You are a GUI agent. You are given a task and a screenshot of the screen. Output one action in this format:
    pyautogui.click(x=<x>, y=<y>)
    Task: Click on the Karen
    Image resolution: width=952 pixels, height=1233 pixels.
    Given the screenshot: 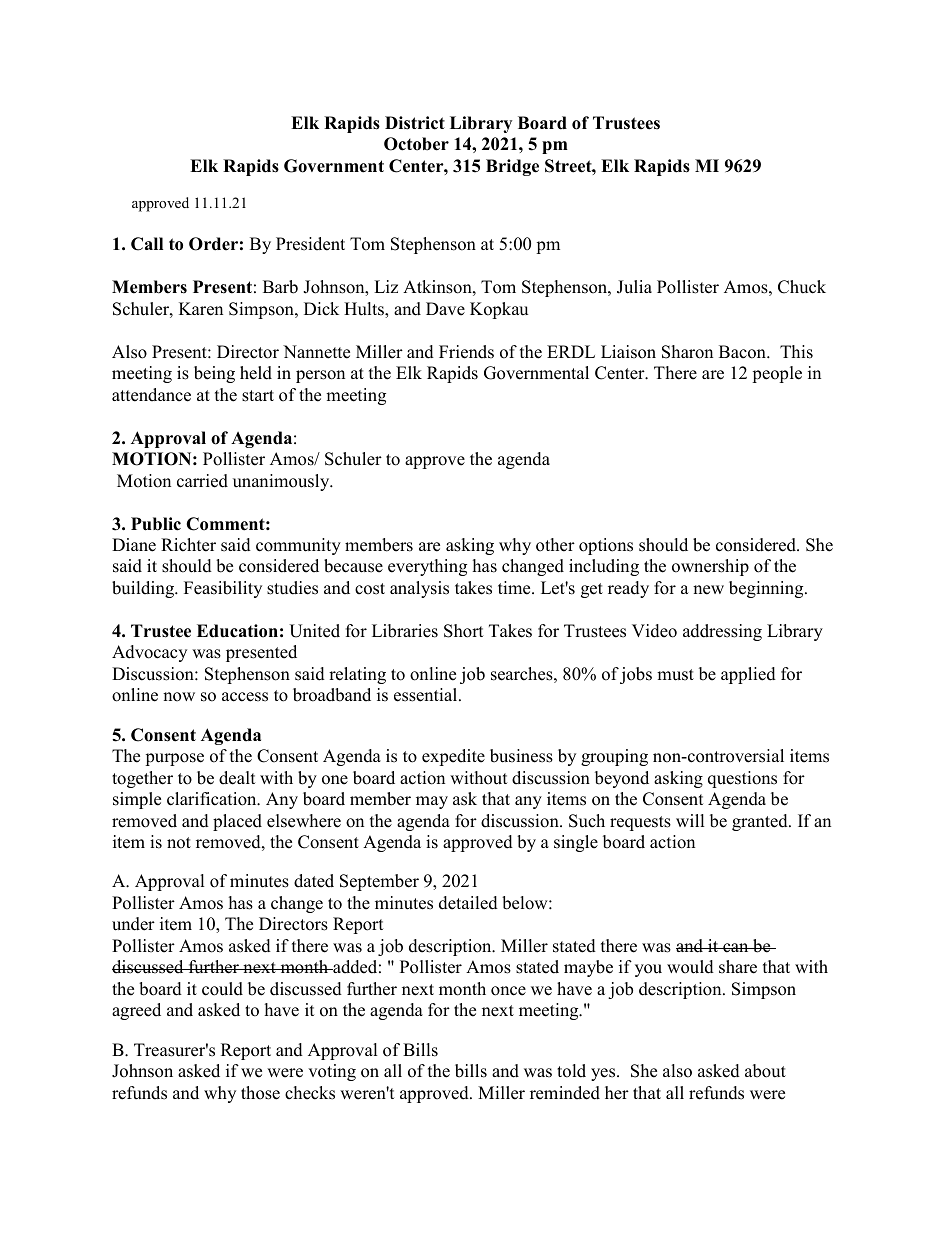 What is the action you would take?
    pyautogui.click(x=201, y=309)
